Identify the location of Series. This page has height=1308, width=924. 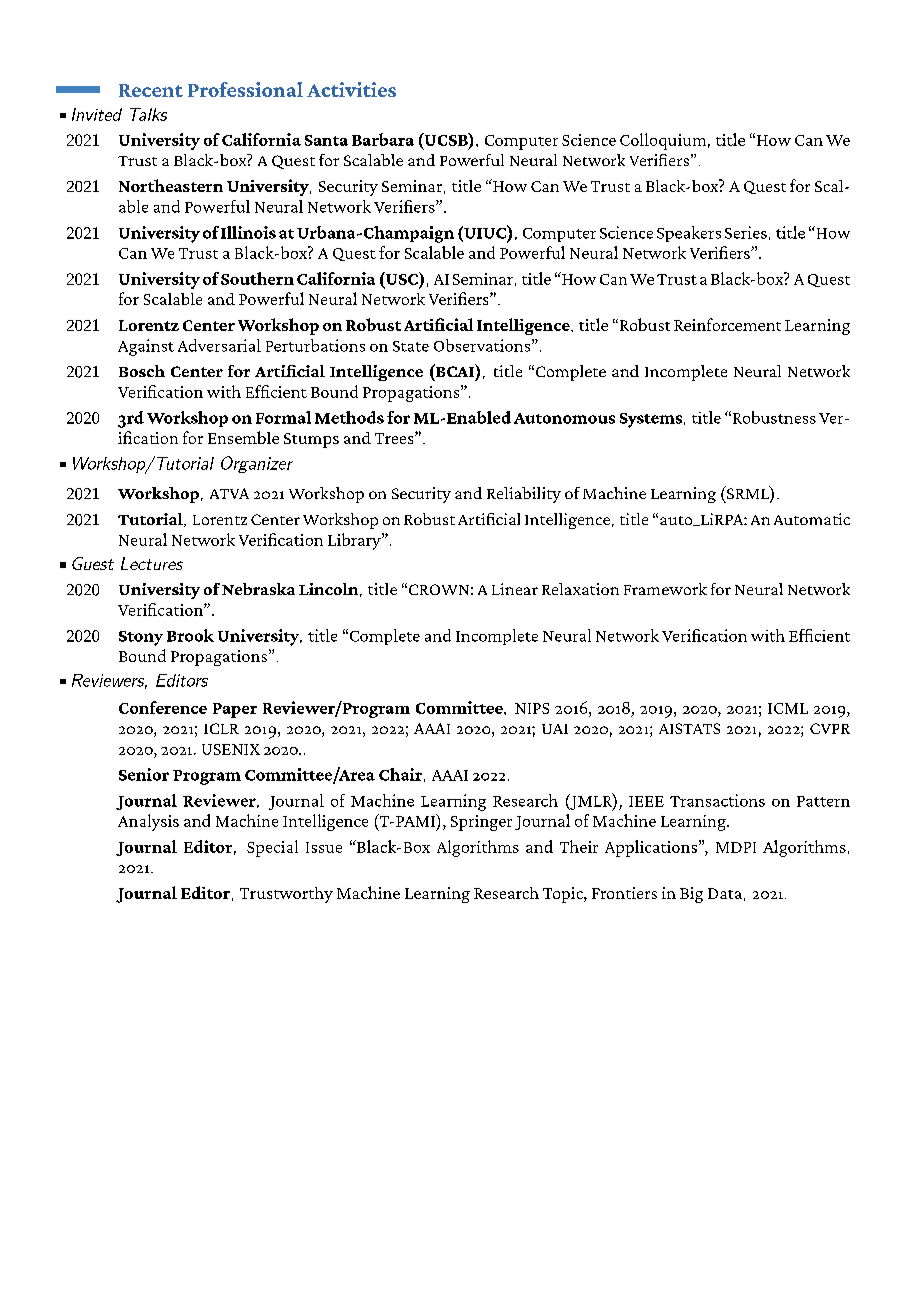
(746, 232).
